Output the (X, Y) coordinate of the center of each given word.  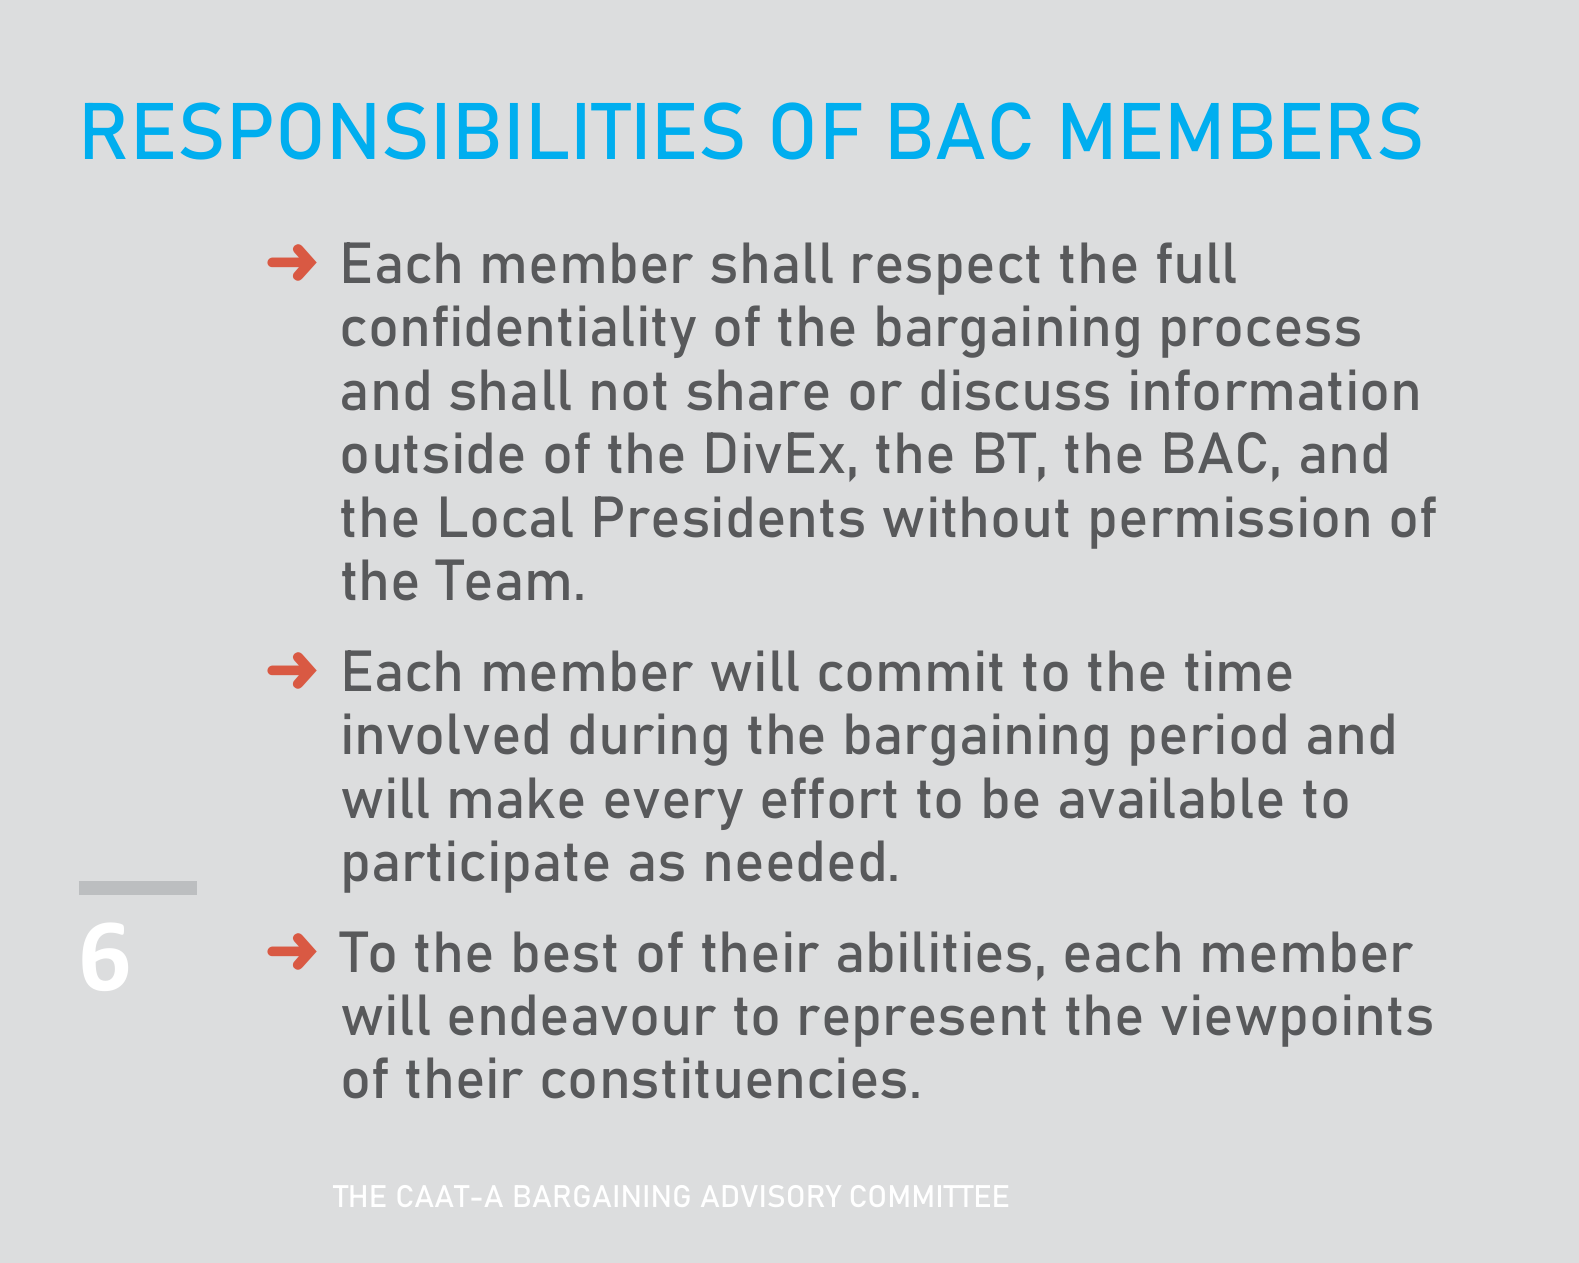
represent (922, 1022)
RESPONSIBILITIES (413, 130)
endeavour (582, 1015)
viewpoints (1296, 1020)
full (1196, 263)
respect (946, 270)
